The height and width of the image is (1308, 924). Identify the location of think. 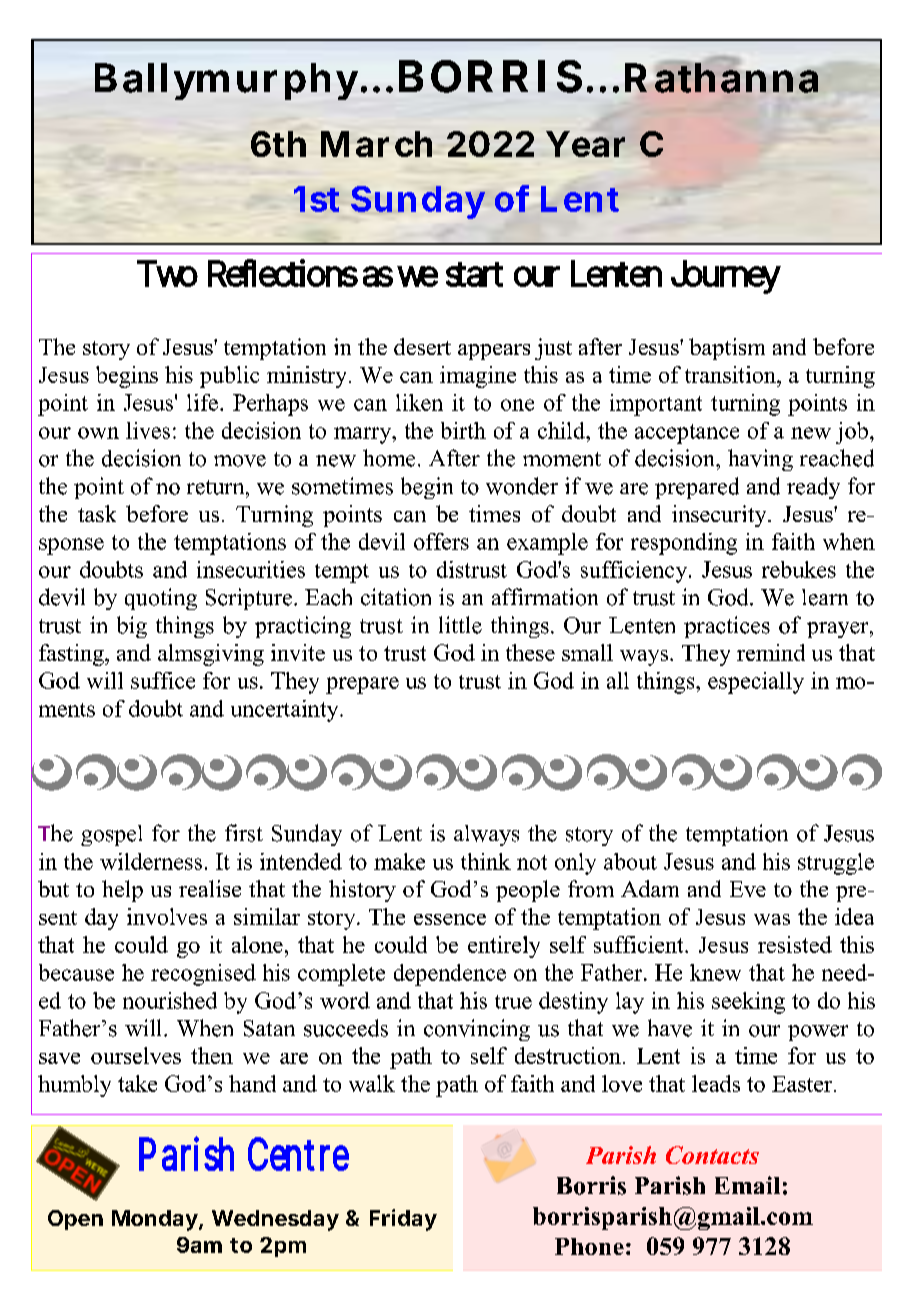
(486, 861).
